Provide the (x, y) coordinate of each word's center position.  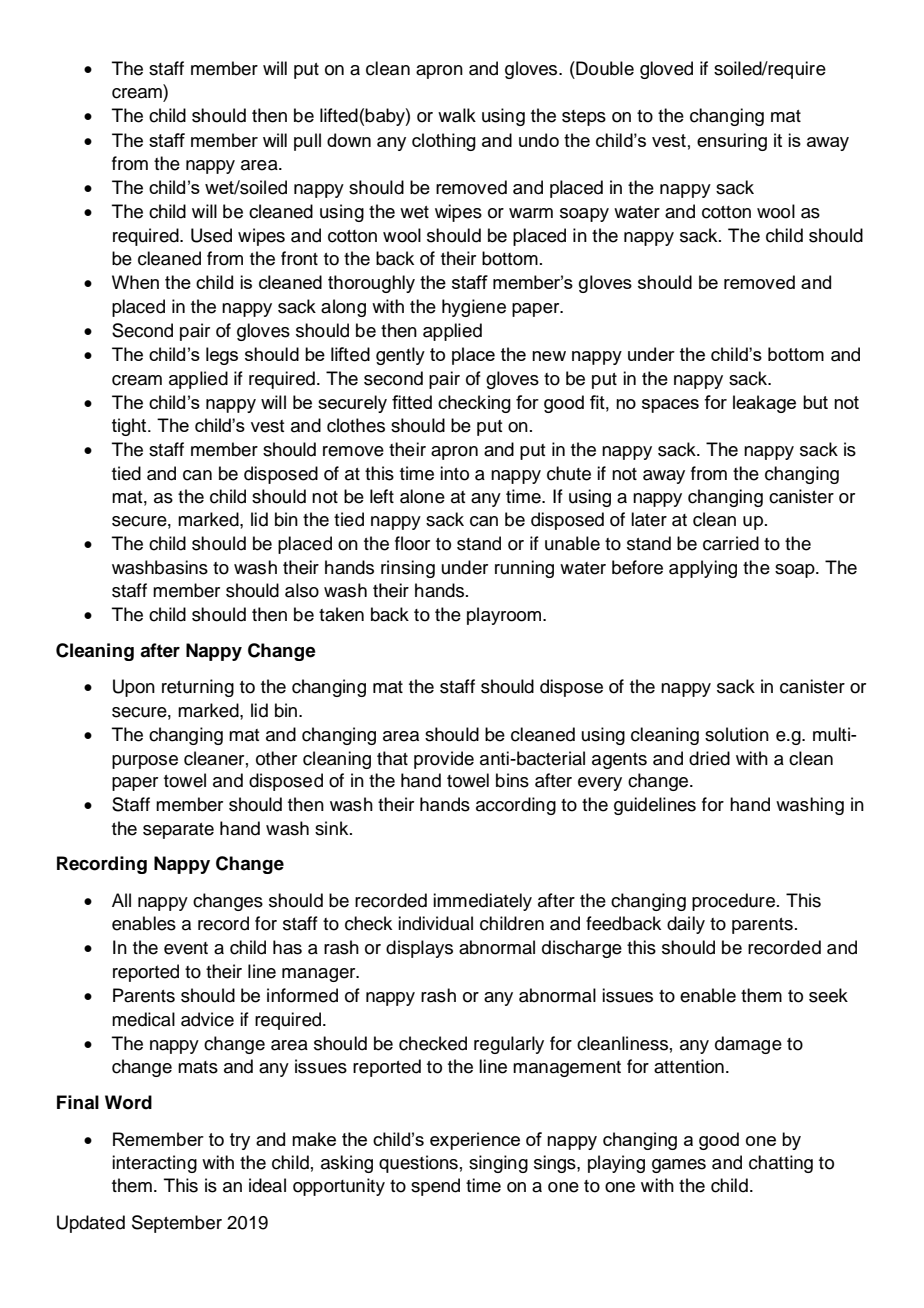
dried (709, 758)
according (516, 806)
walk (457, 115)
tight (130, 427)
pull (307, 142)
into (454, 473)
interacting (154, 1164)
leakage (764, 404)
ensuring (732, 142)
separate (178, 831)
